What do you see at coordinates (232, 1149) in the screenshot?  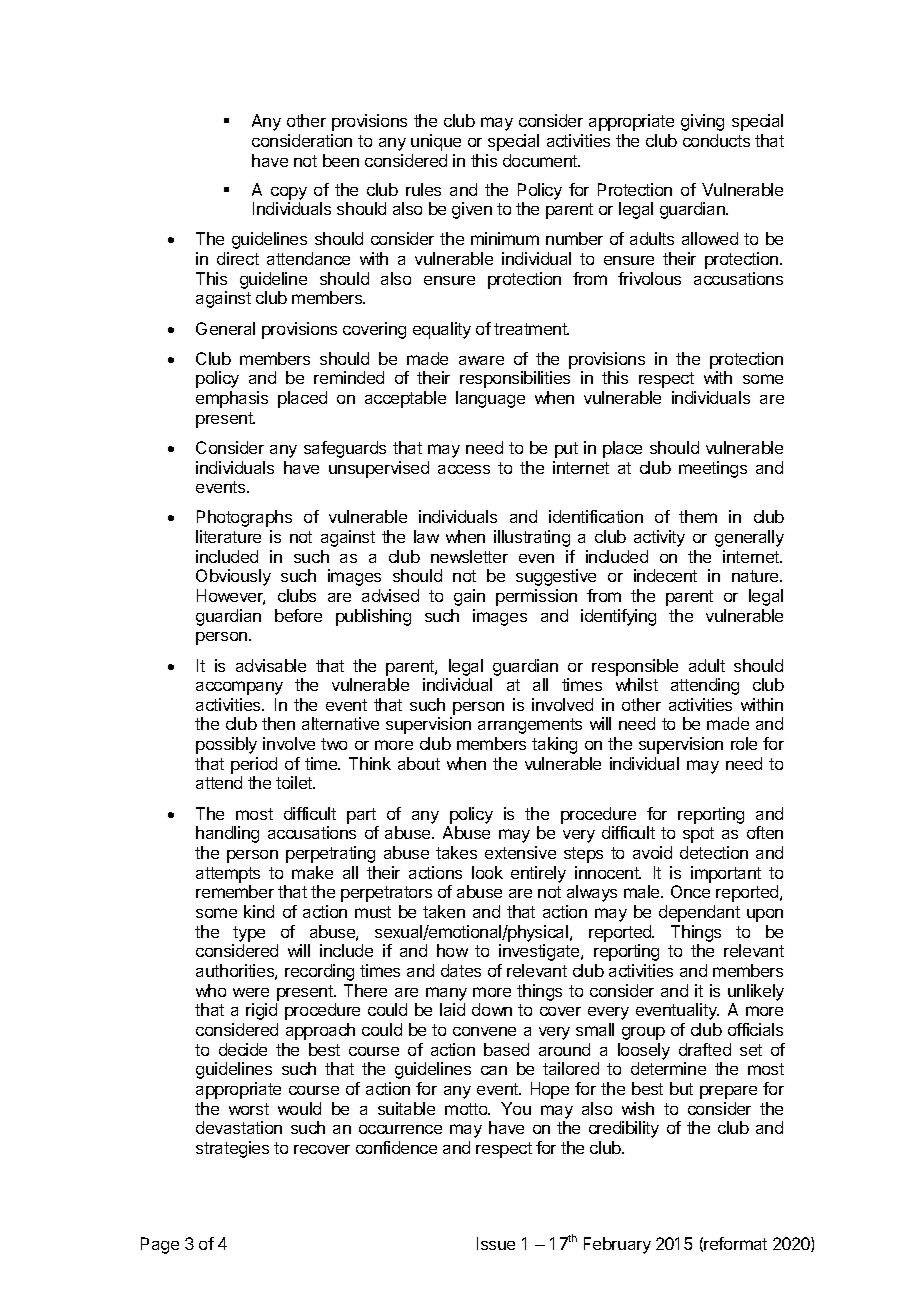 I see `strategies` at bounding box center [232, 1149].
